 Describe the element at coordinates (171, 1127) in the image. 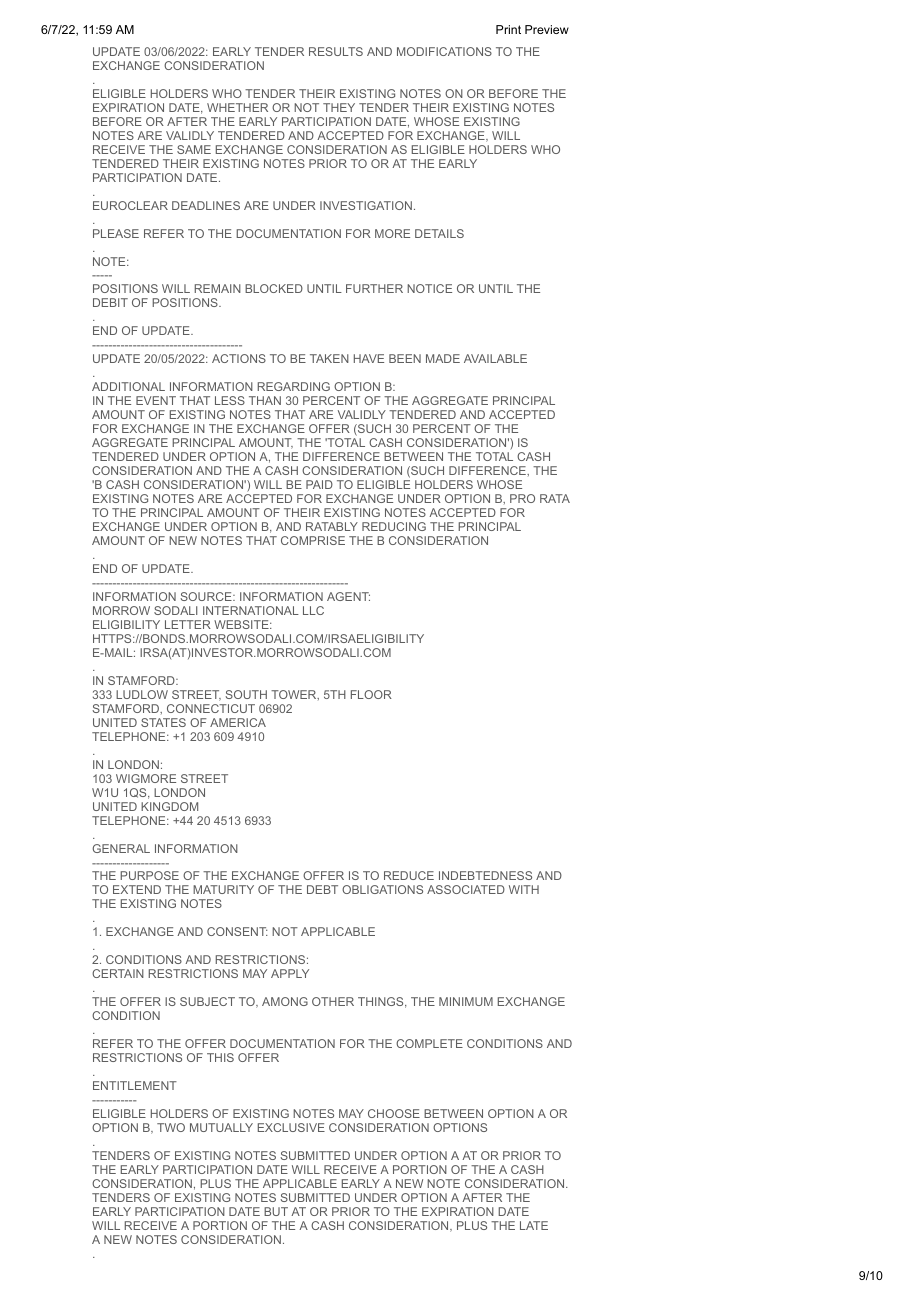

I see `TWO` at that location.
